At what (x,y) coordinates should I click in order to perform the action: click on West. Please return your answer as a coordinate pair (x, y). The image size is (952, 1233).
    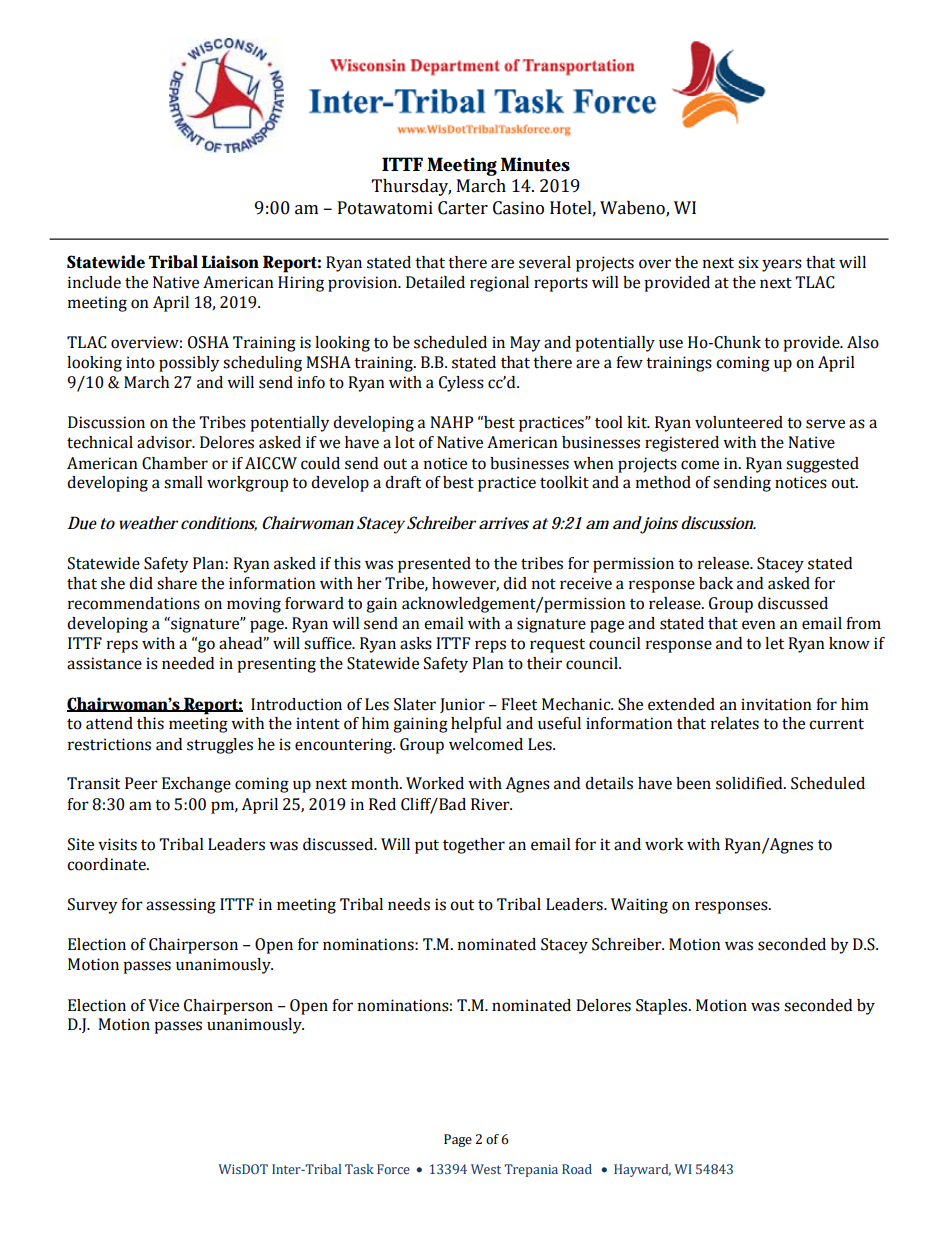
    Looking at the image, I should click on (486, 1169).
